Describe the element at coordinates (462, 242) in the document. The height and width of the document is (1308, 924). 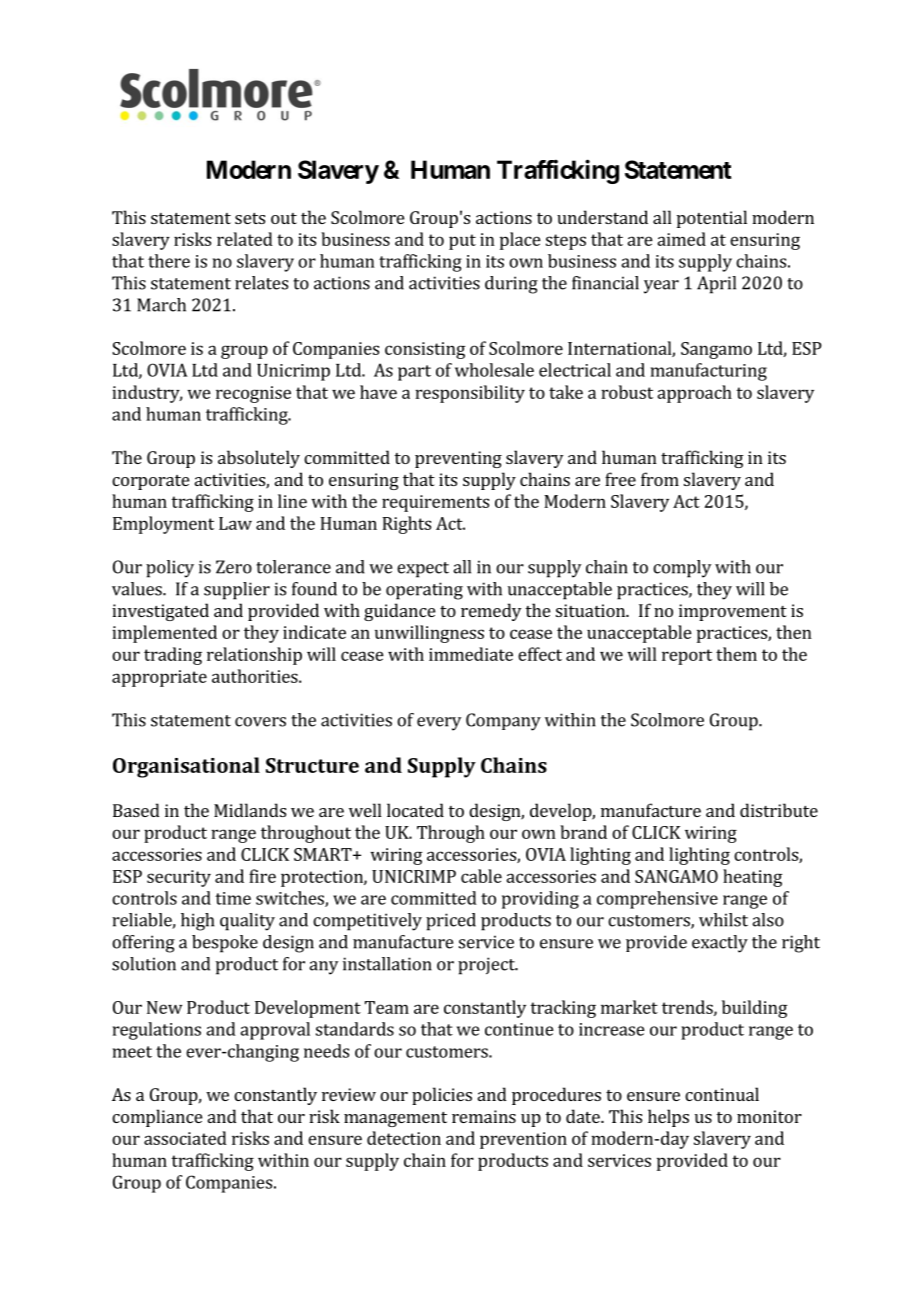
I see `put` at that location.
